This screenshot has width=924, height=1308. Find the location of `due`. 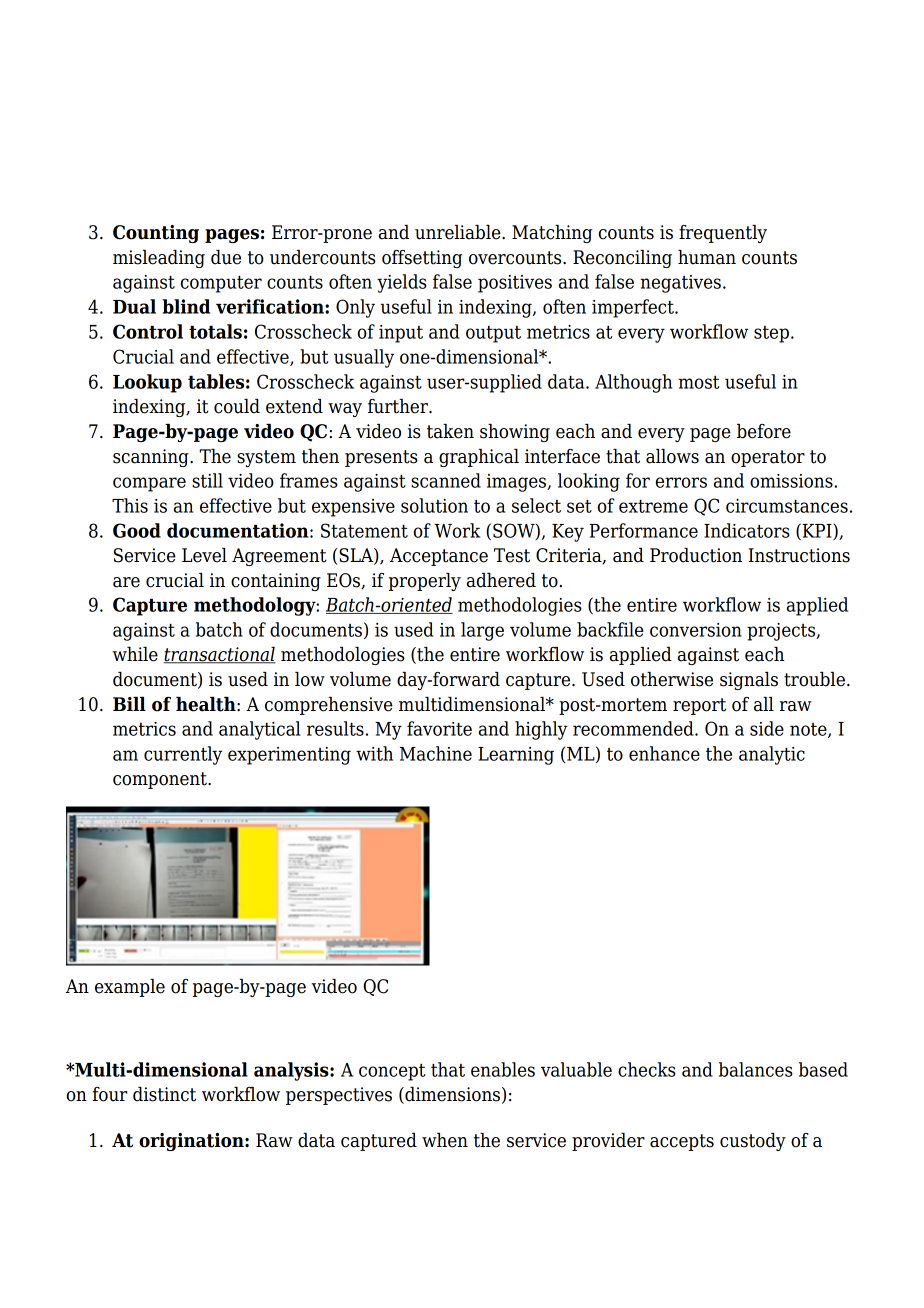

due is located at coordinates (226, 257).
